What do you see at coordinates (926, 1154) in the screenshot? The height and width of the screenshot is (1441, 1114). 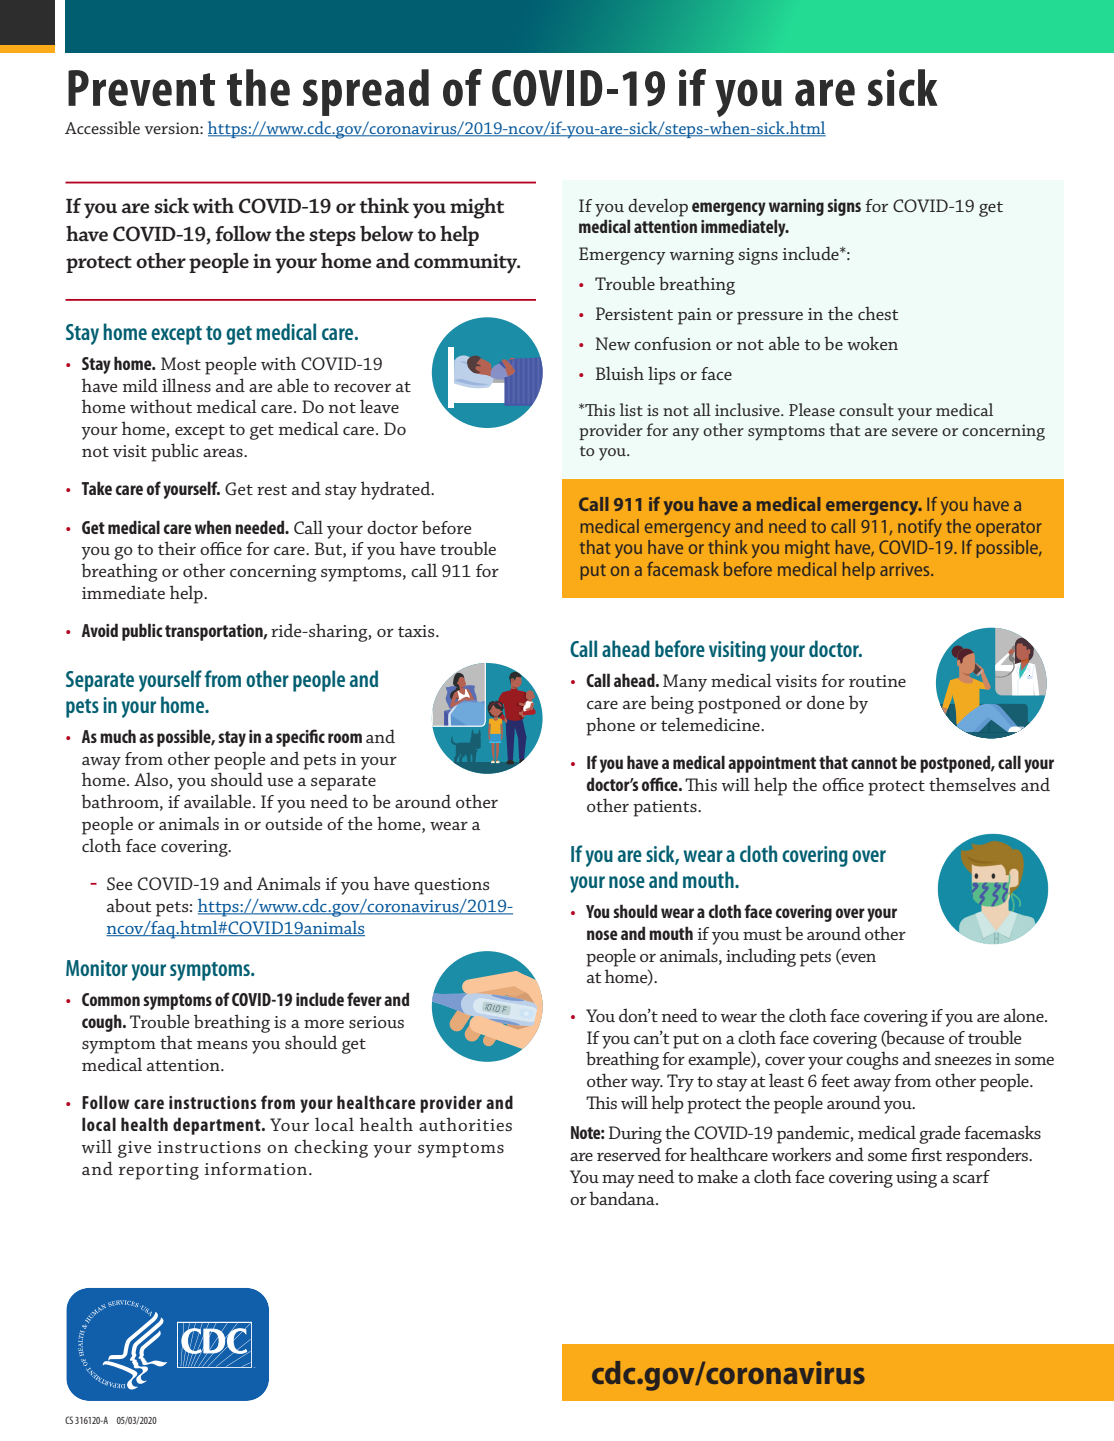 I see `first` at bounding box center [926, 1154].
